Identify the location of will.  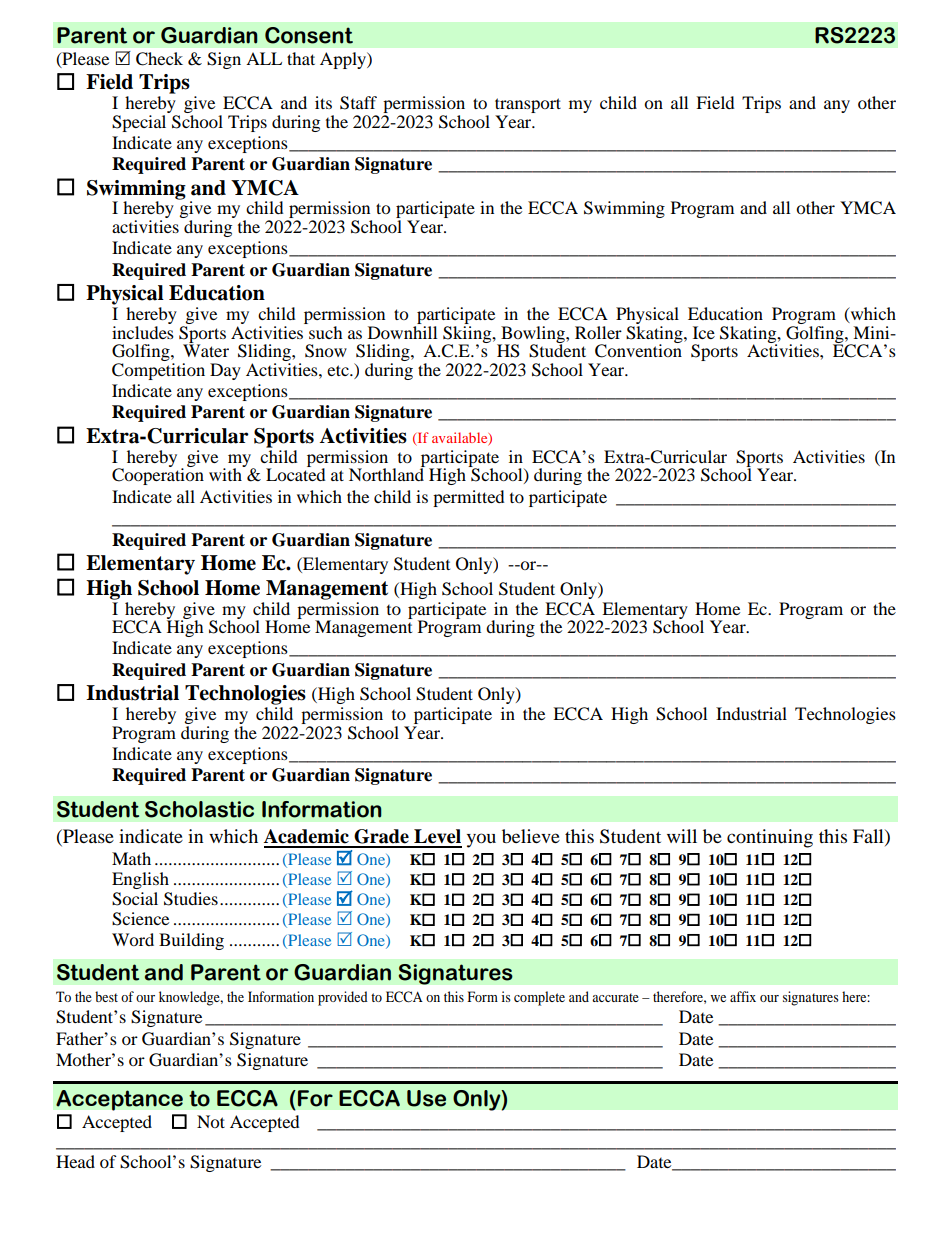
(682, 836).
